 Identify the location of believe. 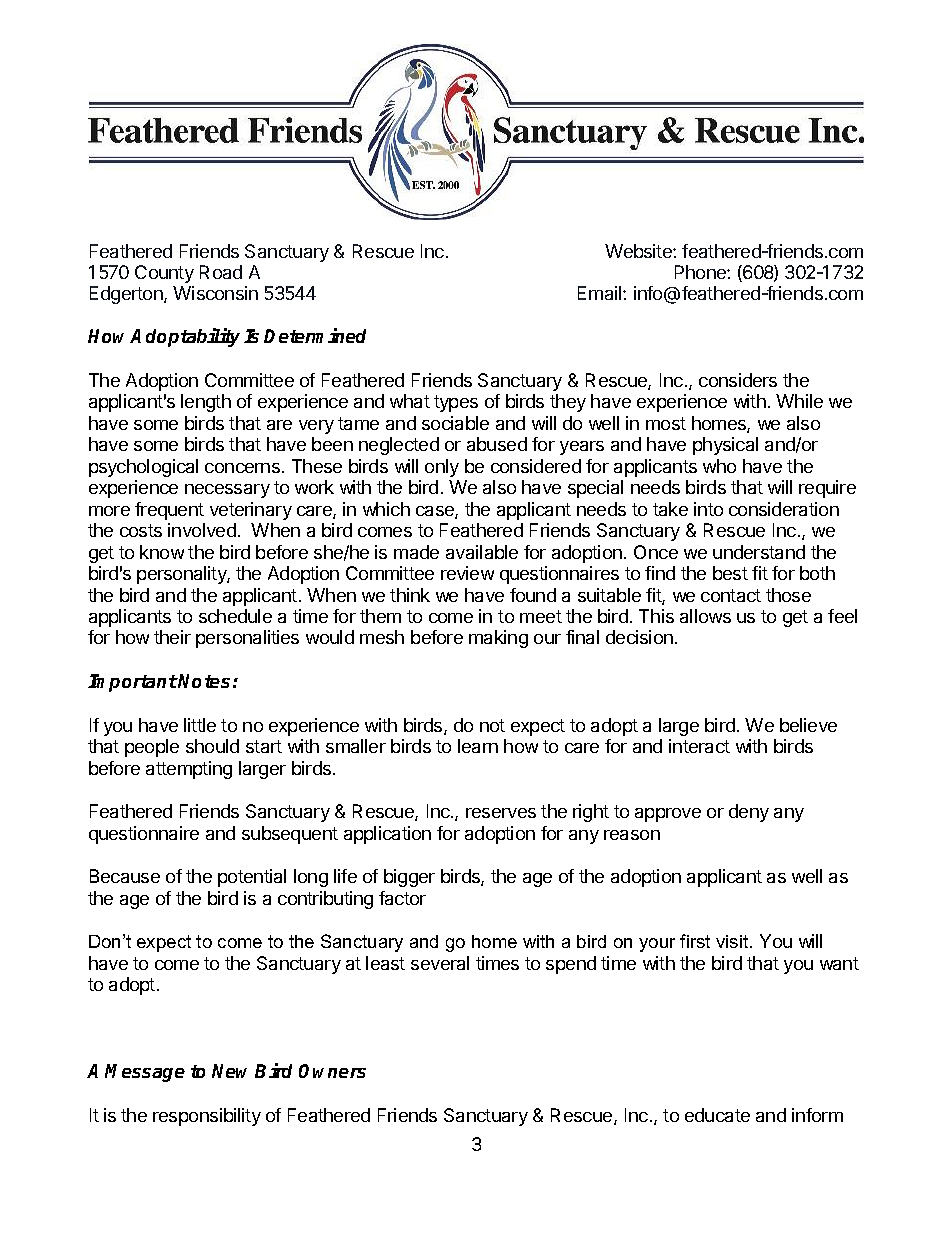
(808, 725).
